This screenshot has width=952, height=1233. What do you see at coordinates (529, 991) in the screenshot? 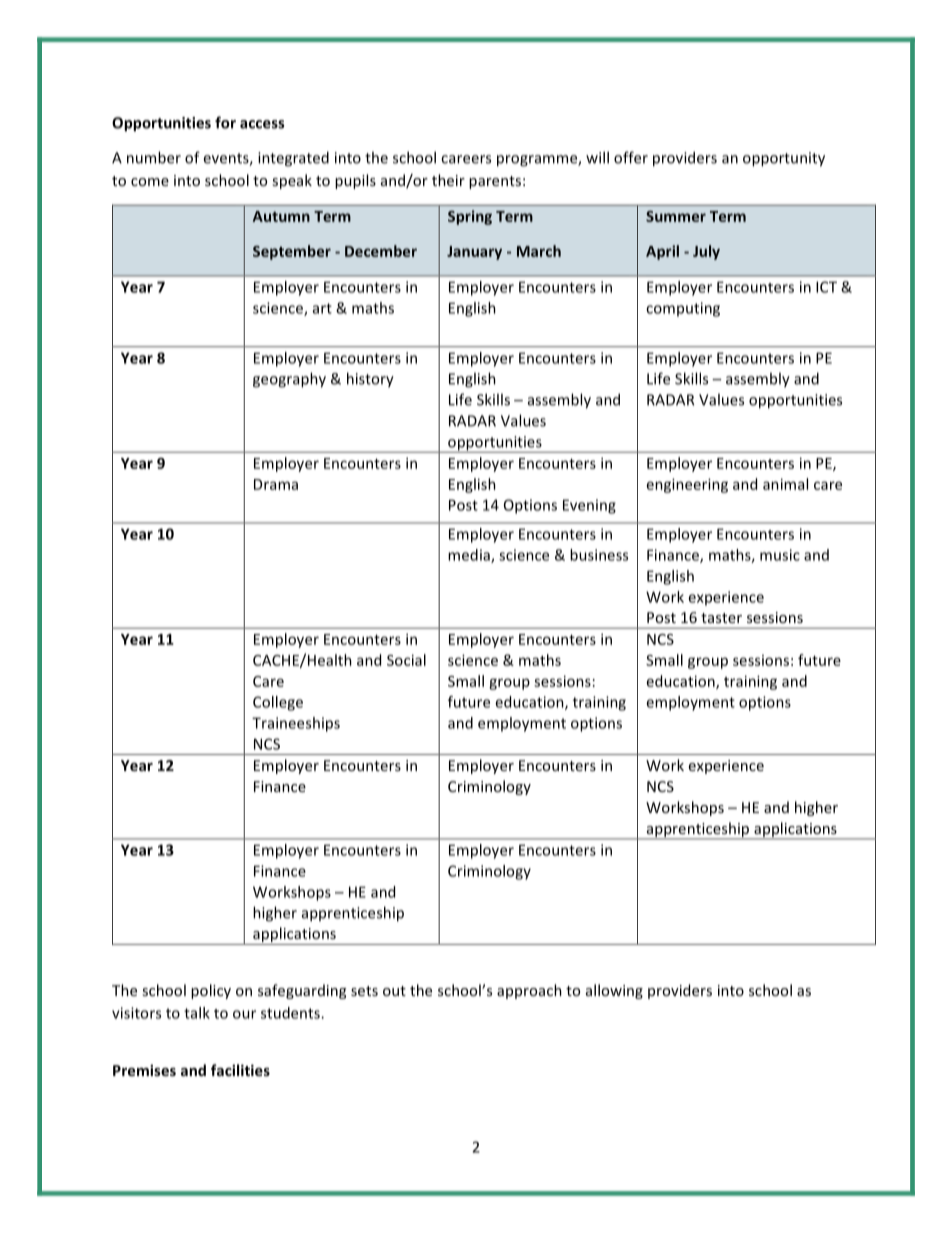
I see `approach` at bounding box center [529, 991].
